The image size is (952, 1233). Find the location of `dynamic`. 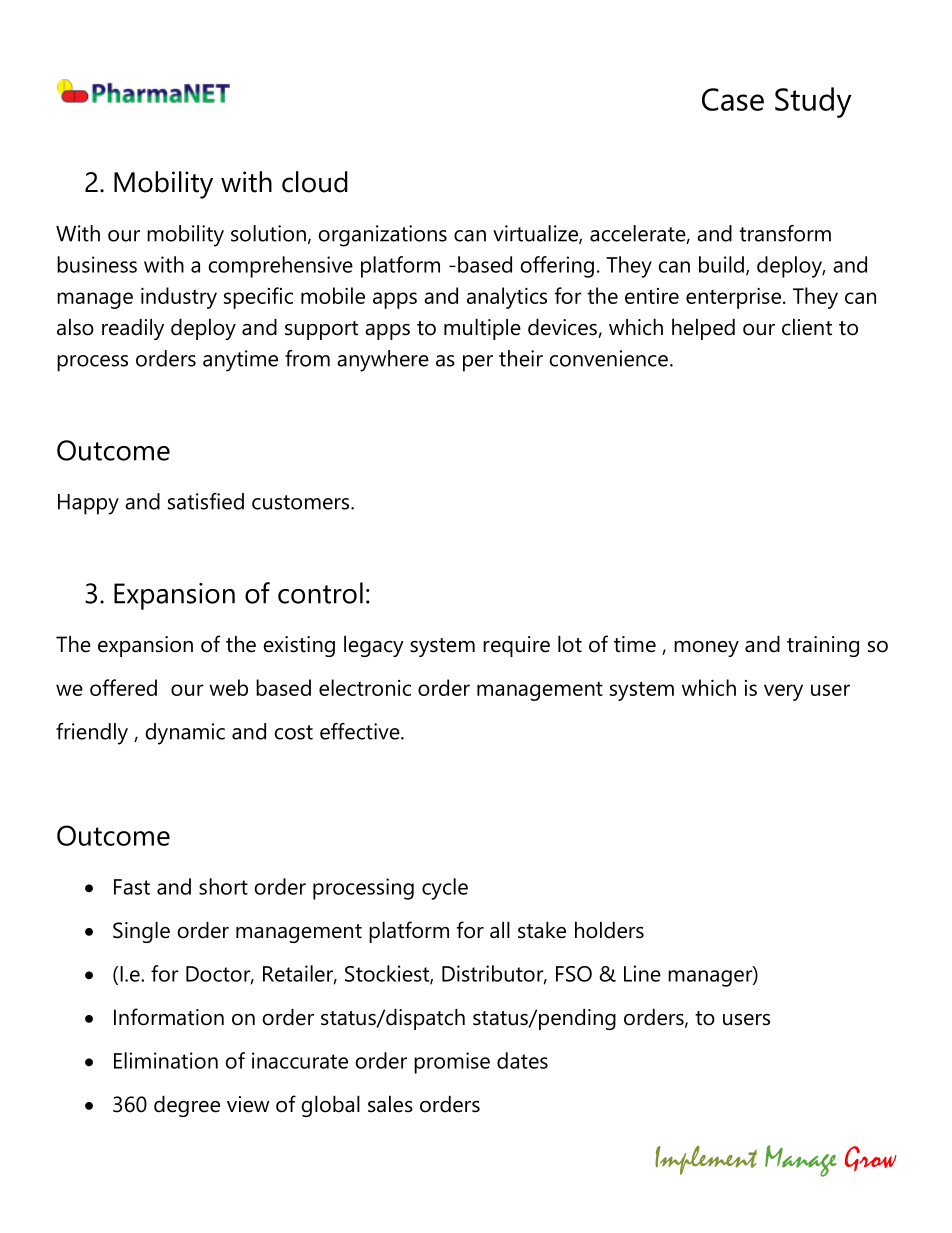

dynamic is located at coordinates (185, 734).
